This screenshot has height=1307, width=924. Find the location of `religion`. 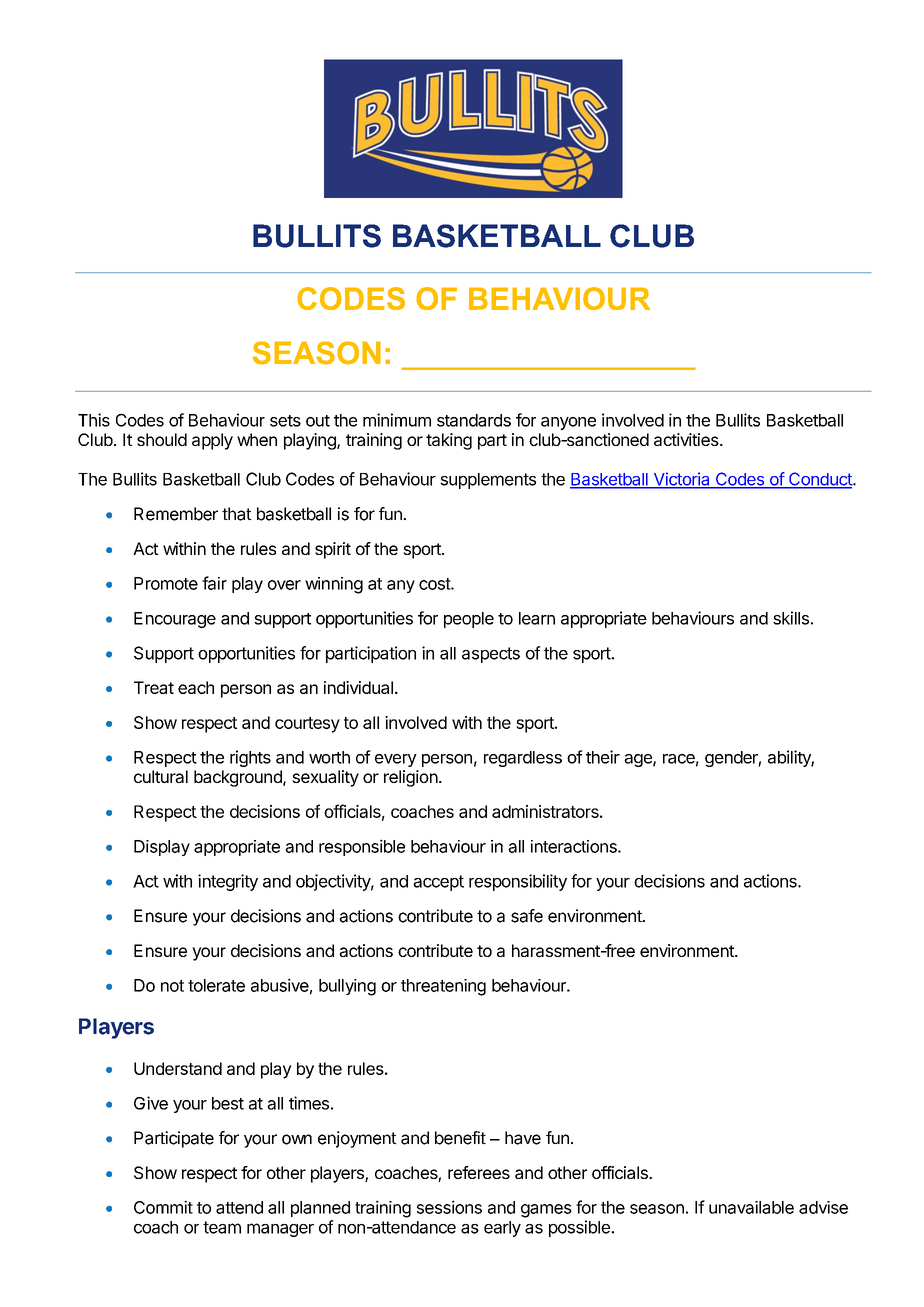

religion is located at coordinates (411, 778).
